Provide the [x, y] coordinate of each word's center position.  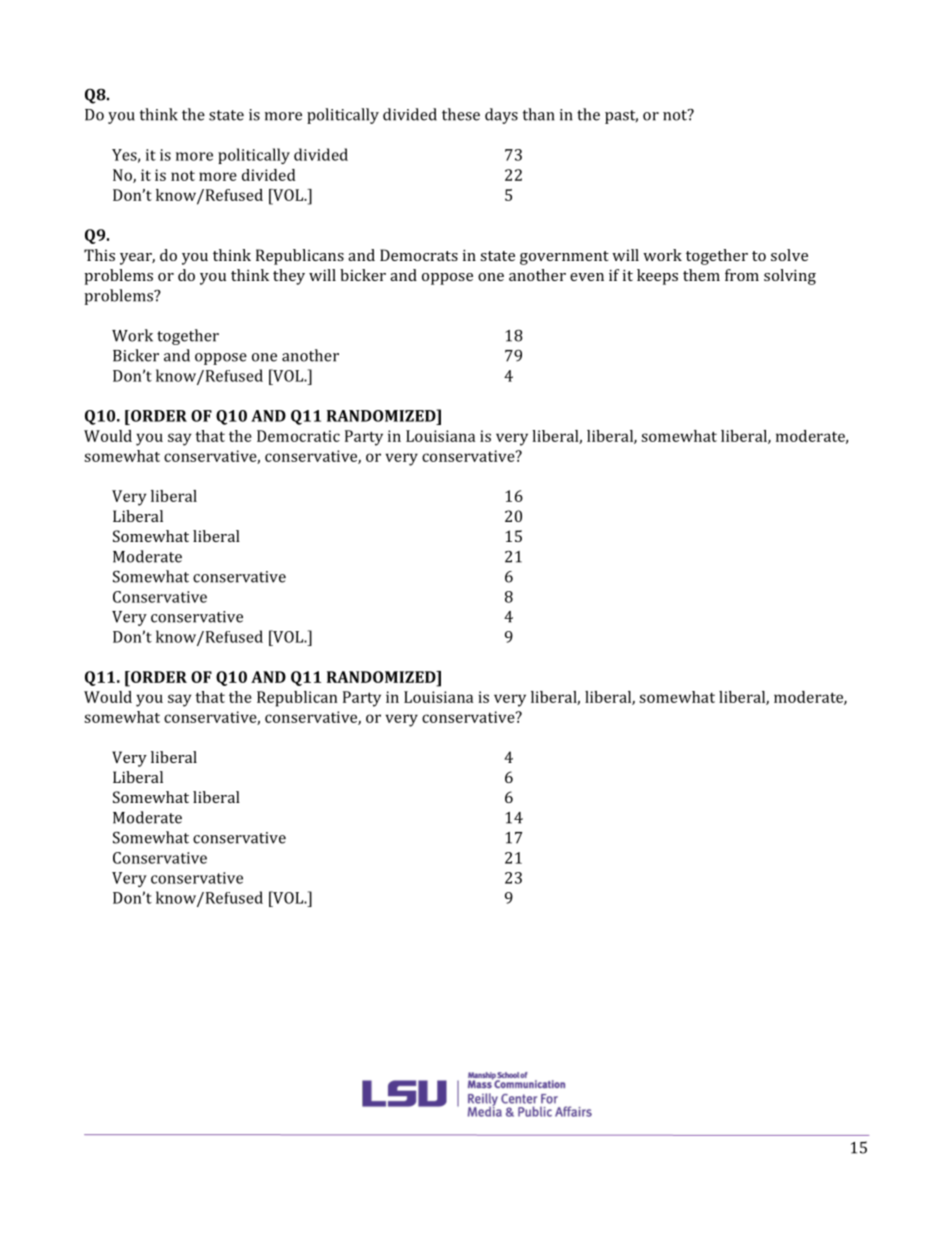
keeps [657, 277]
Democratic [298, 436]
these [461, 114]
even [587, 277]
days [501, 116]
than [538, 114]
